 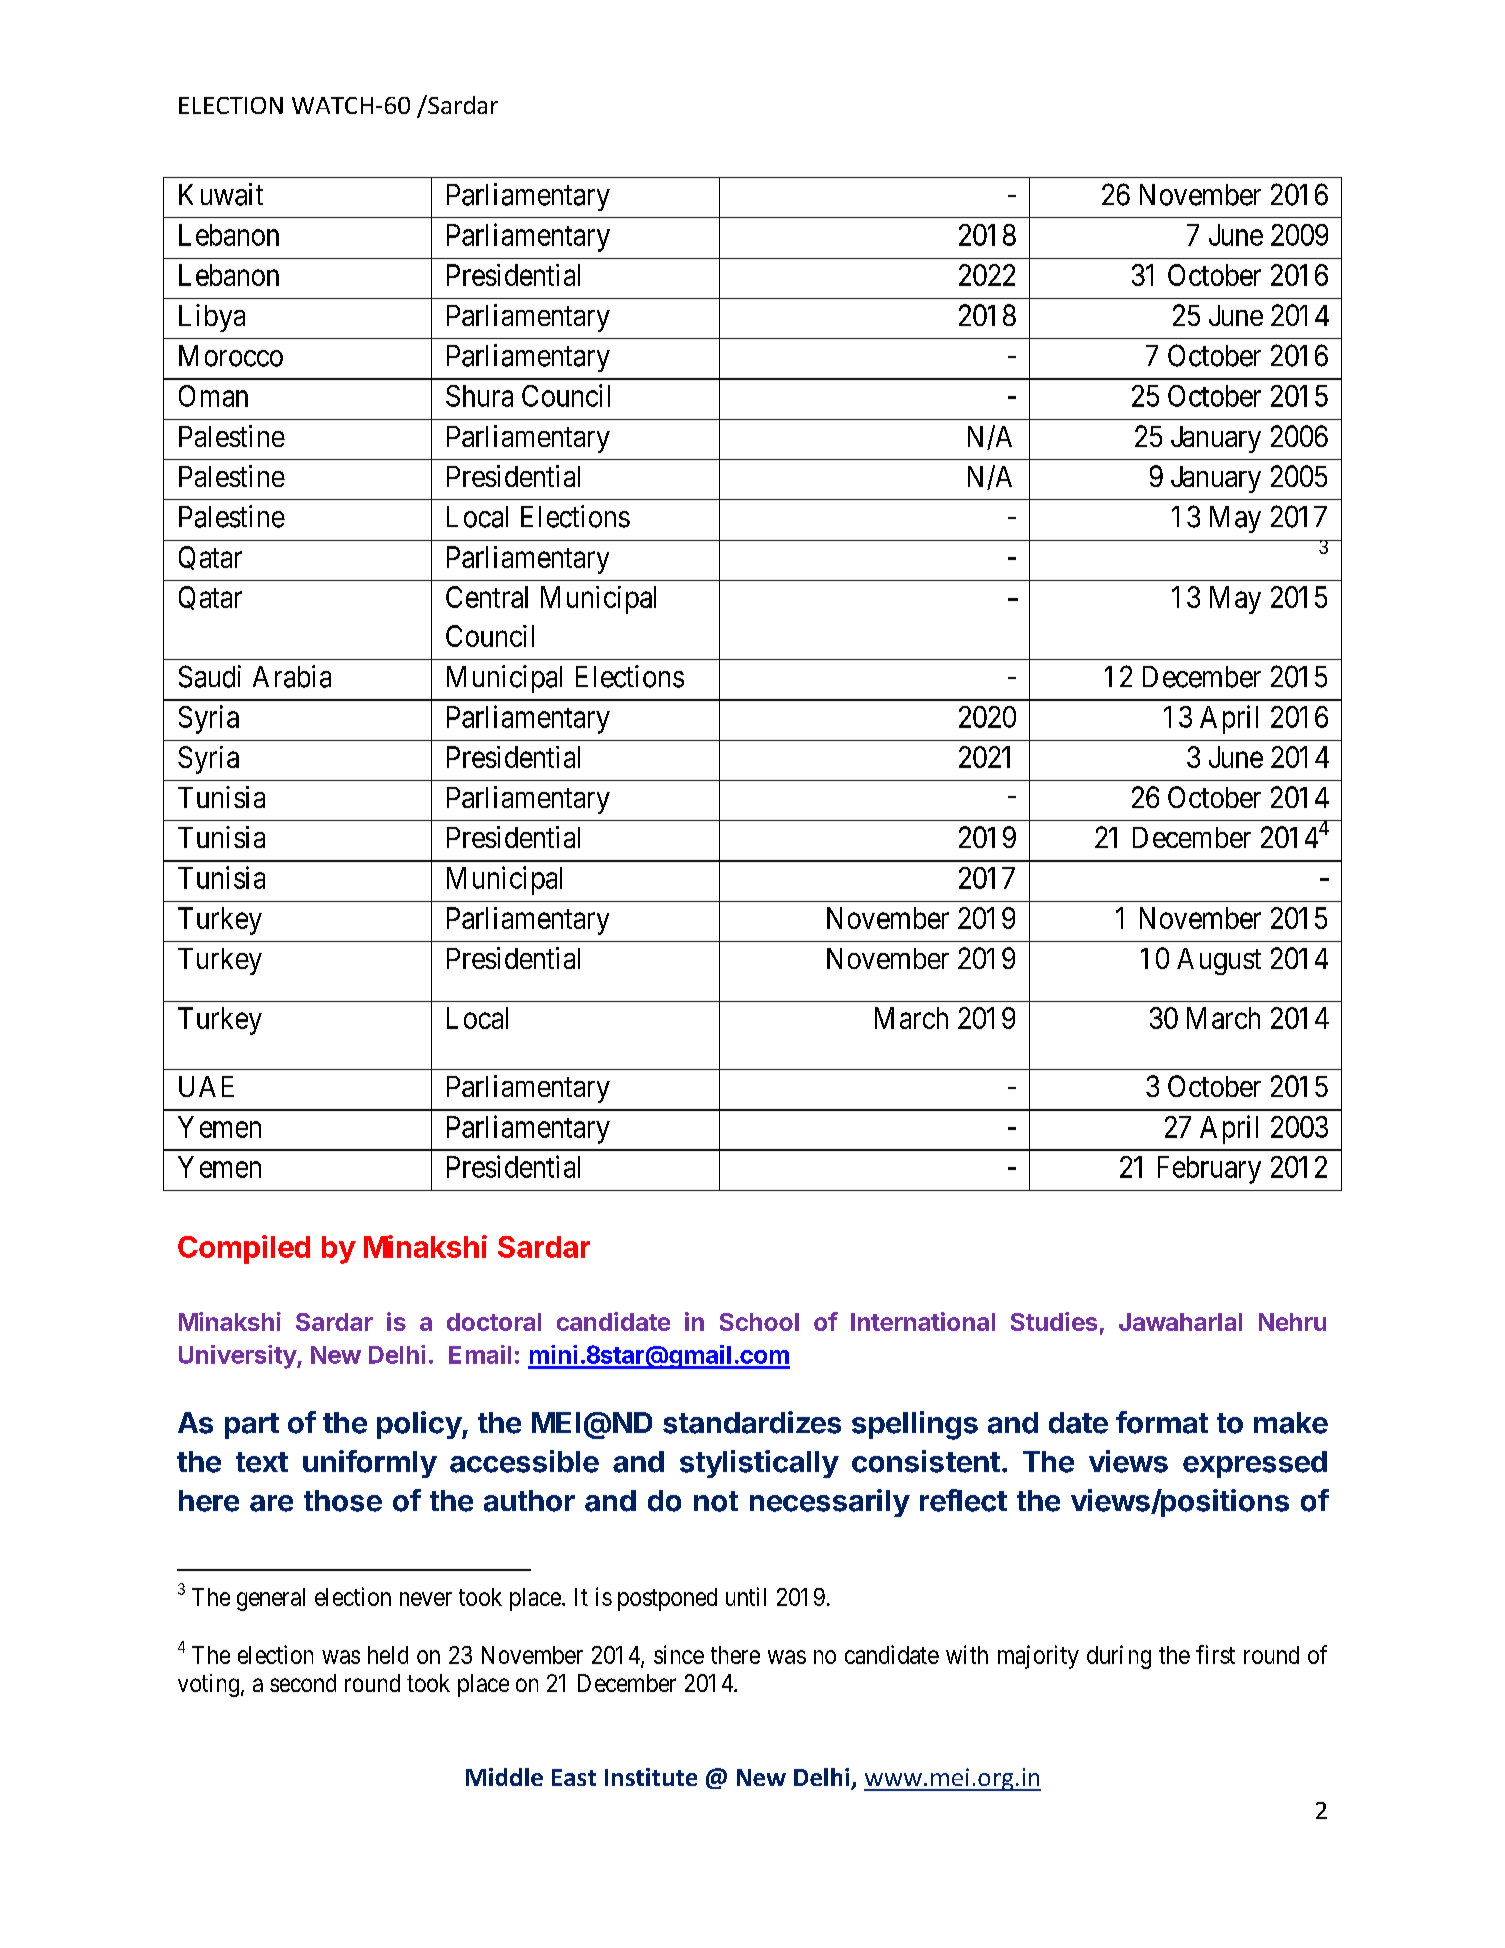 What do you see at coordinates (487, 597) in the screenshot?
I see `Central` at bounding box center [487, 597].
